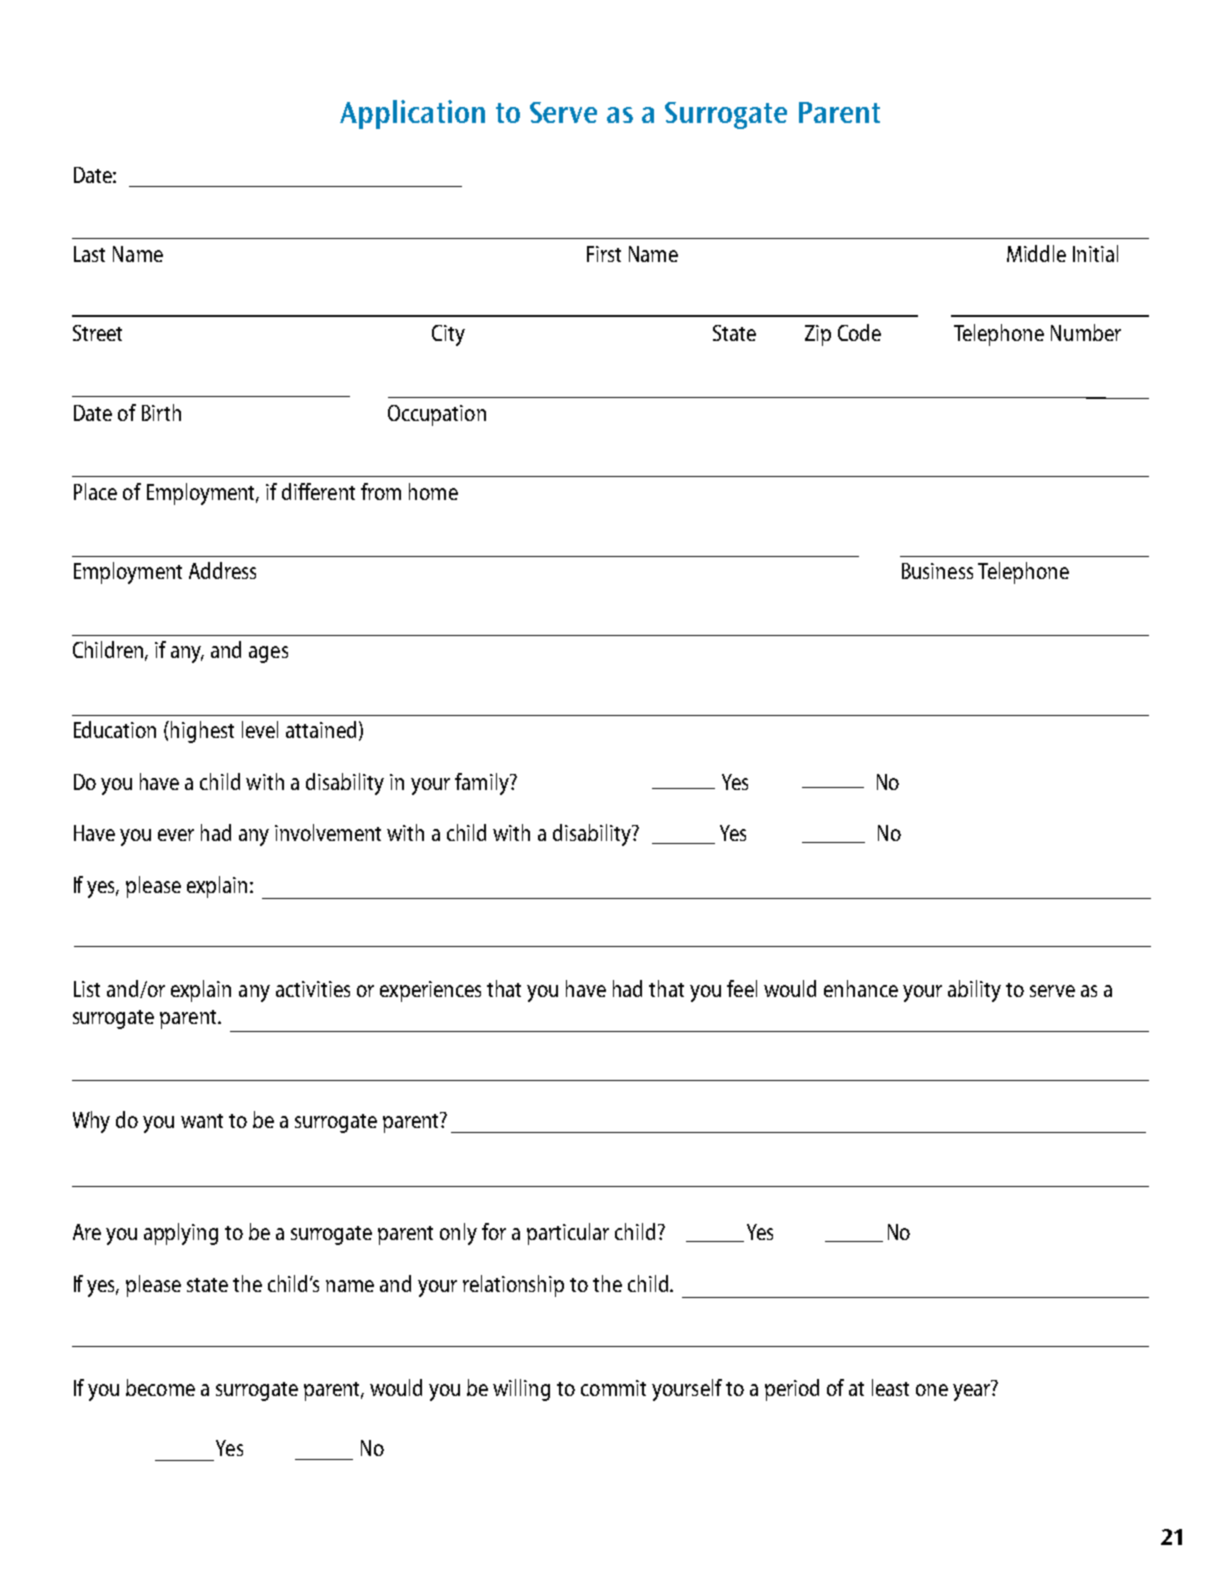  Describe the element at coordinates (937, 571) in the screenshot. I see `Business` at that location.
